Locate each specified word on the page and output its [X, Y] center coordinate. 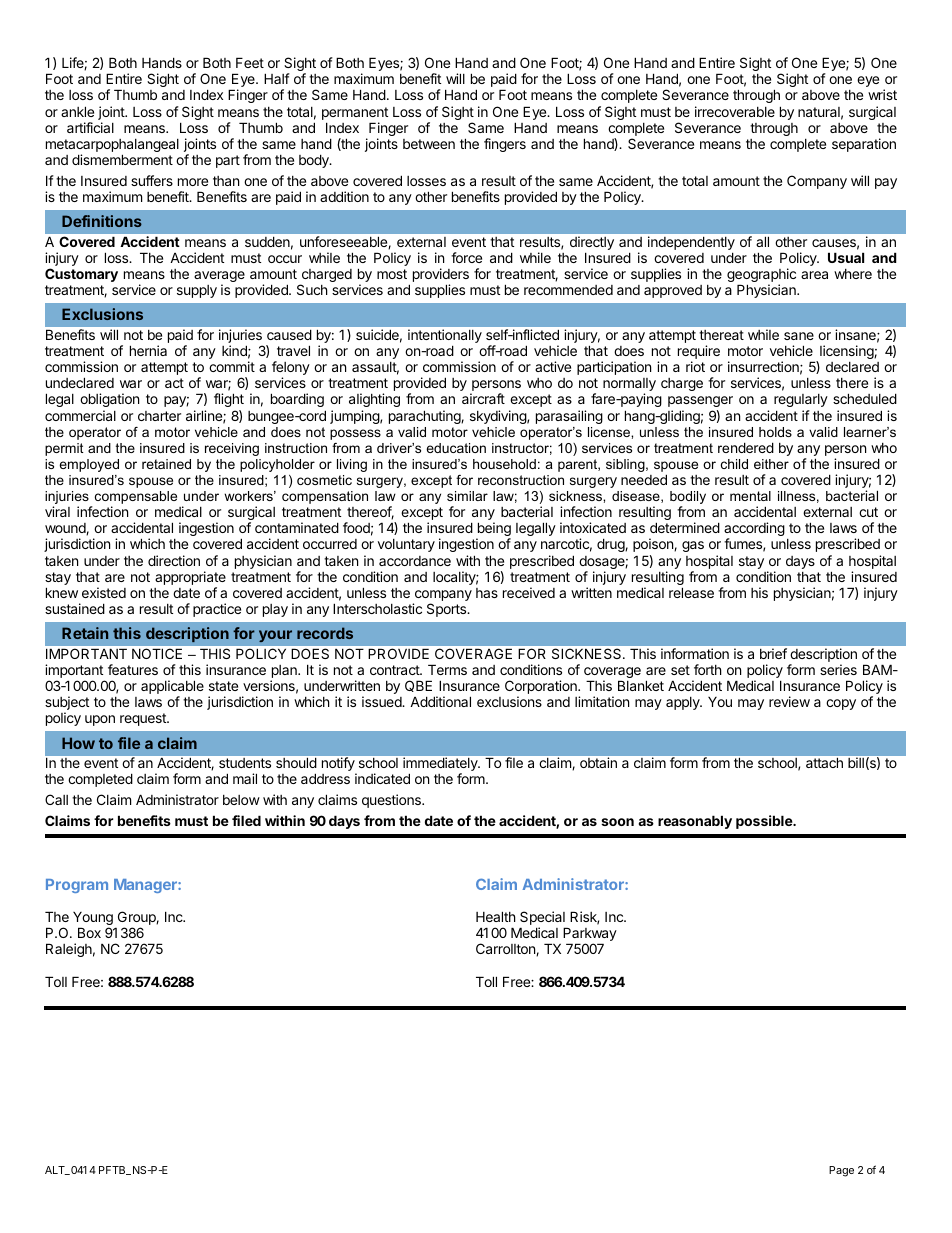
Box [89, 932]
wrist [882, 94]
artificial [90, 127]
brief [773, 653]
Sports [447, 610]
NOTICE [157, 653]
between [429, 144]
